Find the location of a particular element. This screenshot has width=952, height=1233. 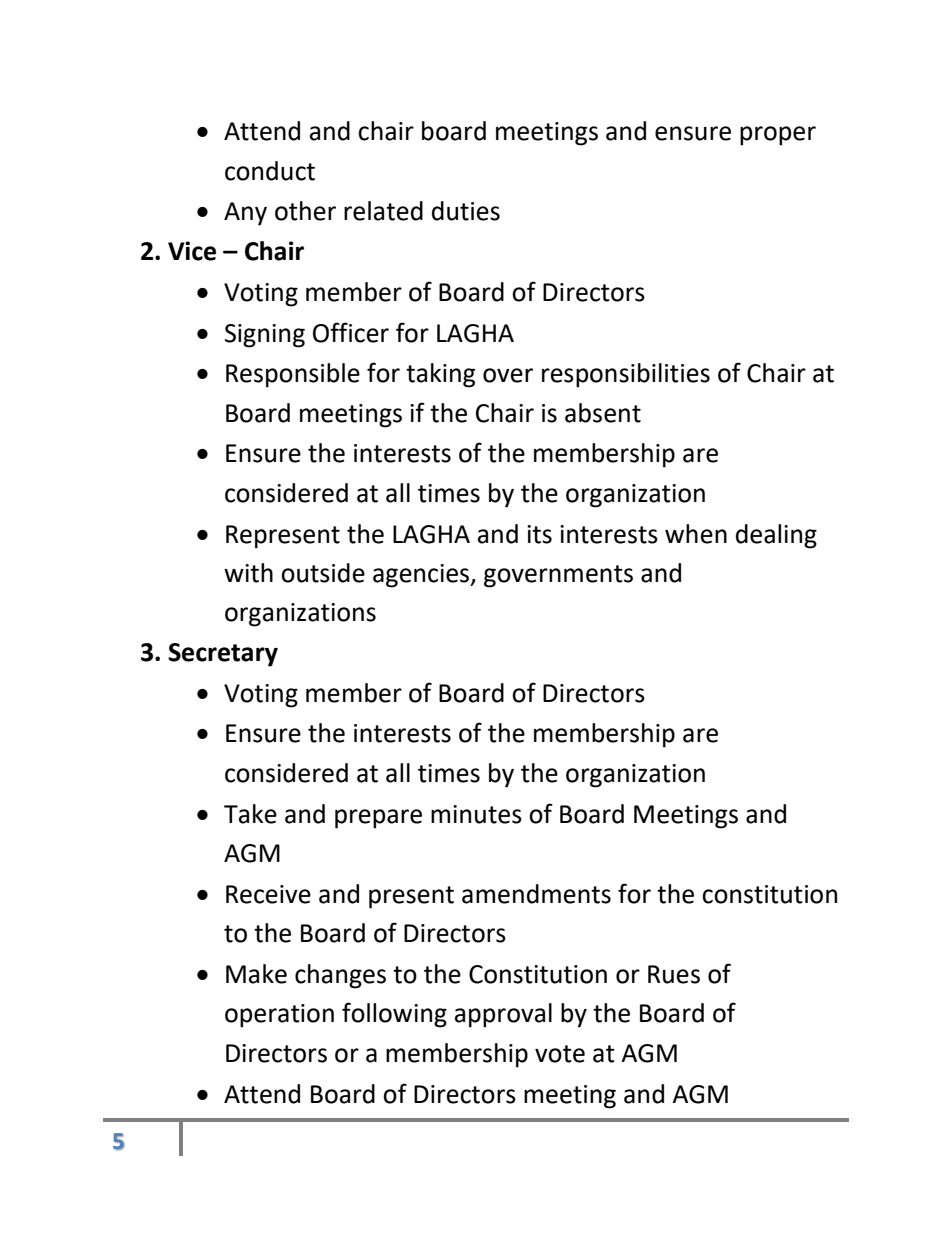

Take is located at coordinates (250, 814).
